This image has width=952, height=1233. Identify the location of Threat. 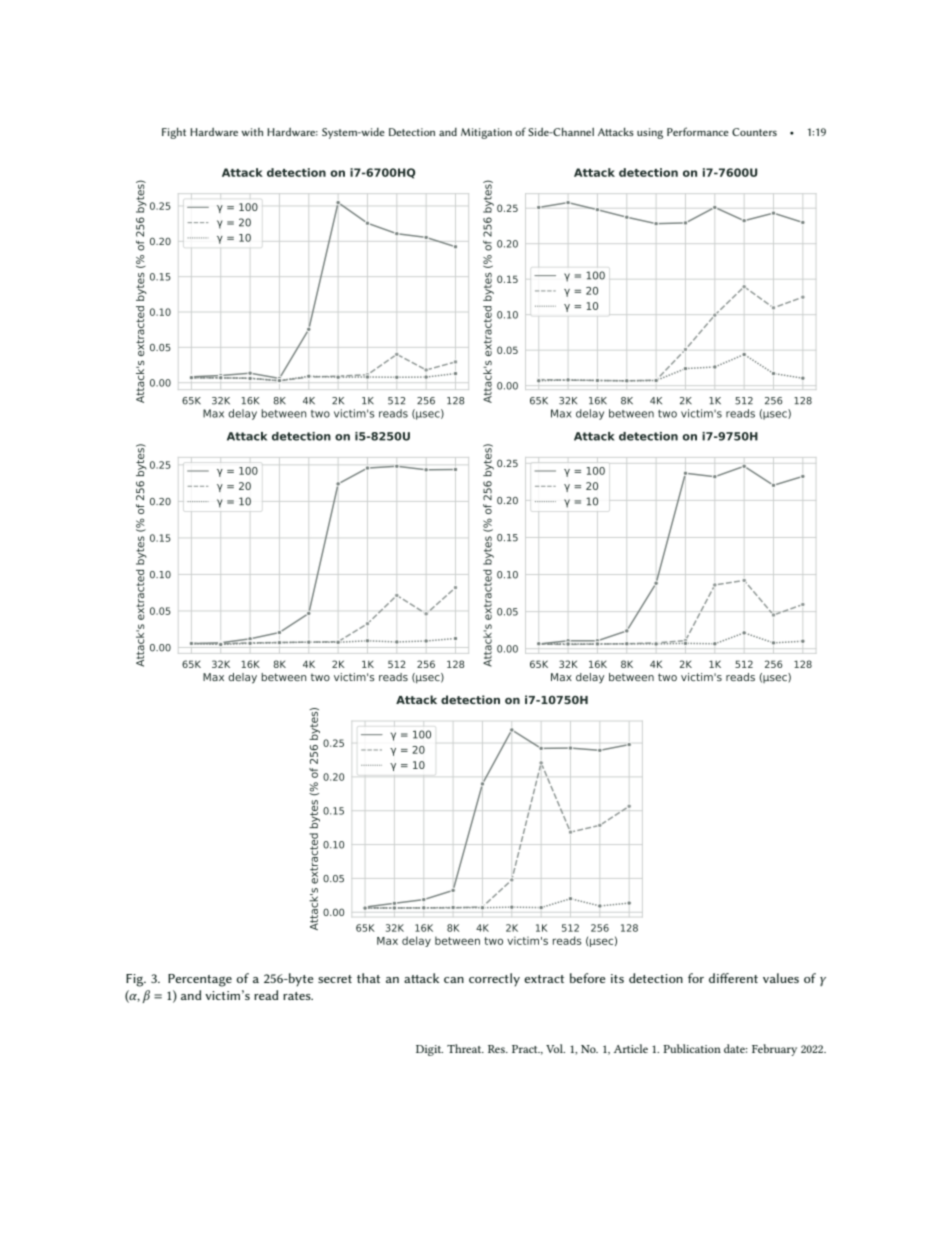
(465, 1048).
